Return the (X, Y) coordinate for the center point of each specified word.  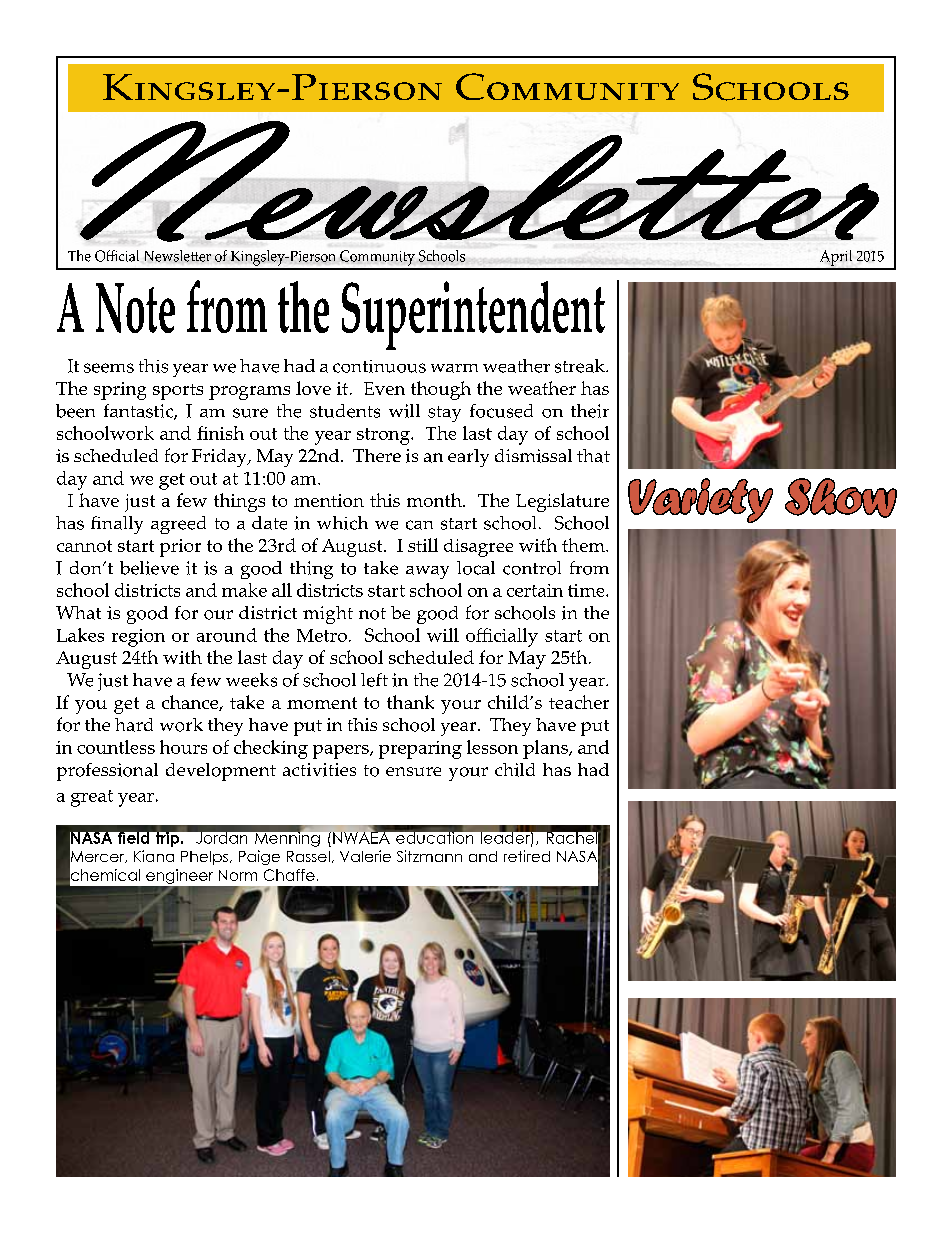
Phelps (204, 858)
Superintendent (473, 315)
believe (149, 568)
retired (527, 856)
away (427, 572)
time (587, 590)
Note (135, 308)
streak (581, 366)
